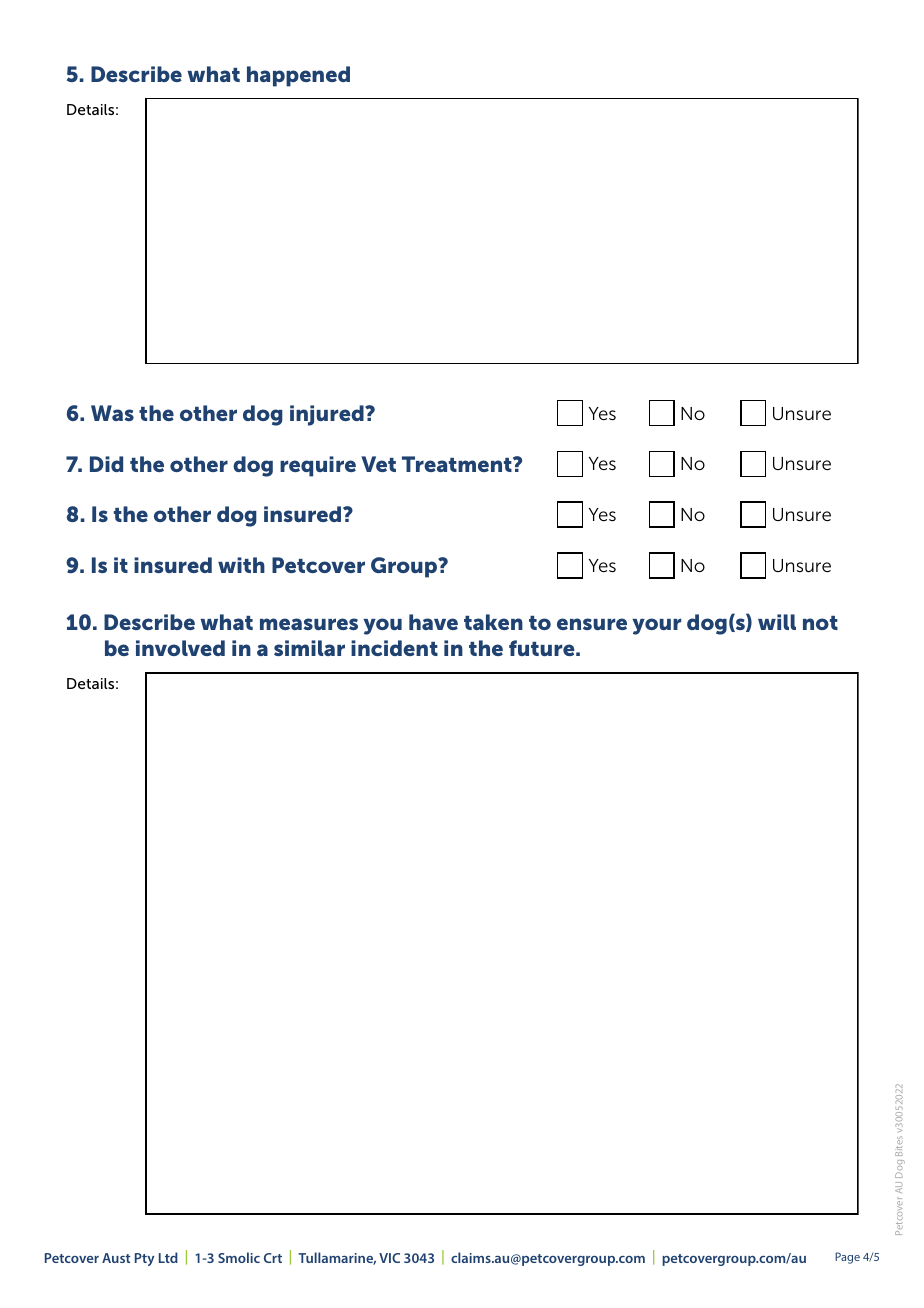 The width and height of the document is (924, 1308). Describe the element at coordinates (777, 622) in the document. I see `will` at that location.
